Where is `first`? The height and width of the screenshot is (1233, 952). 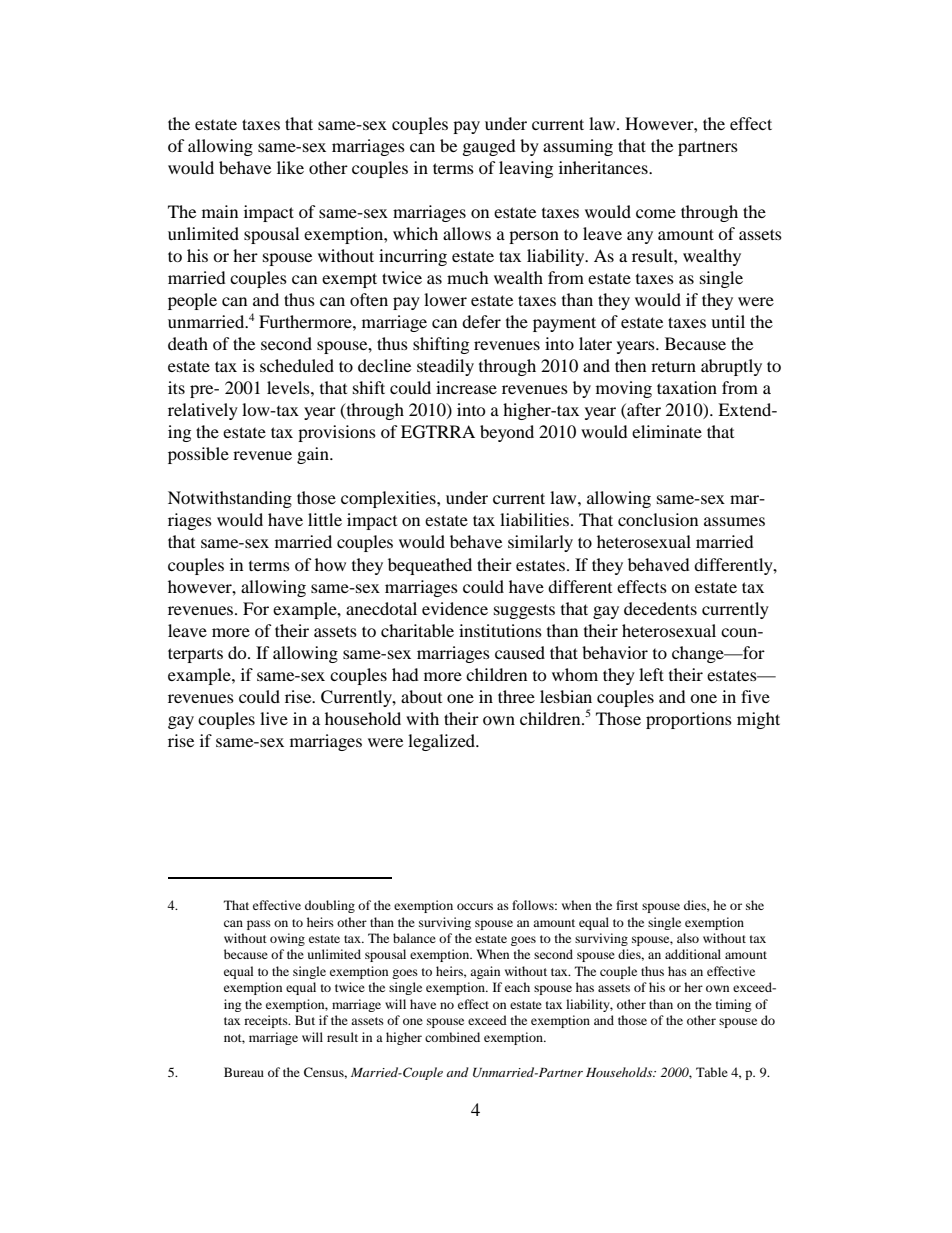 first is located at coordinates (627, 905).
